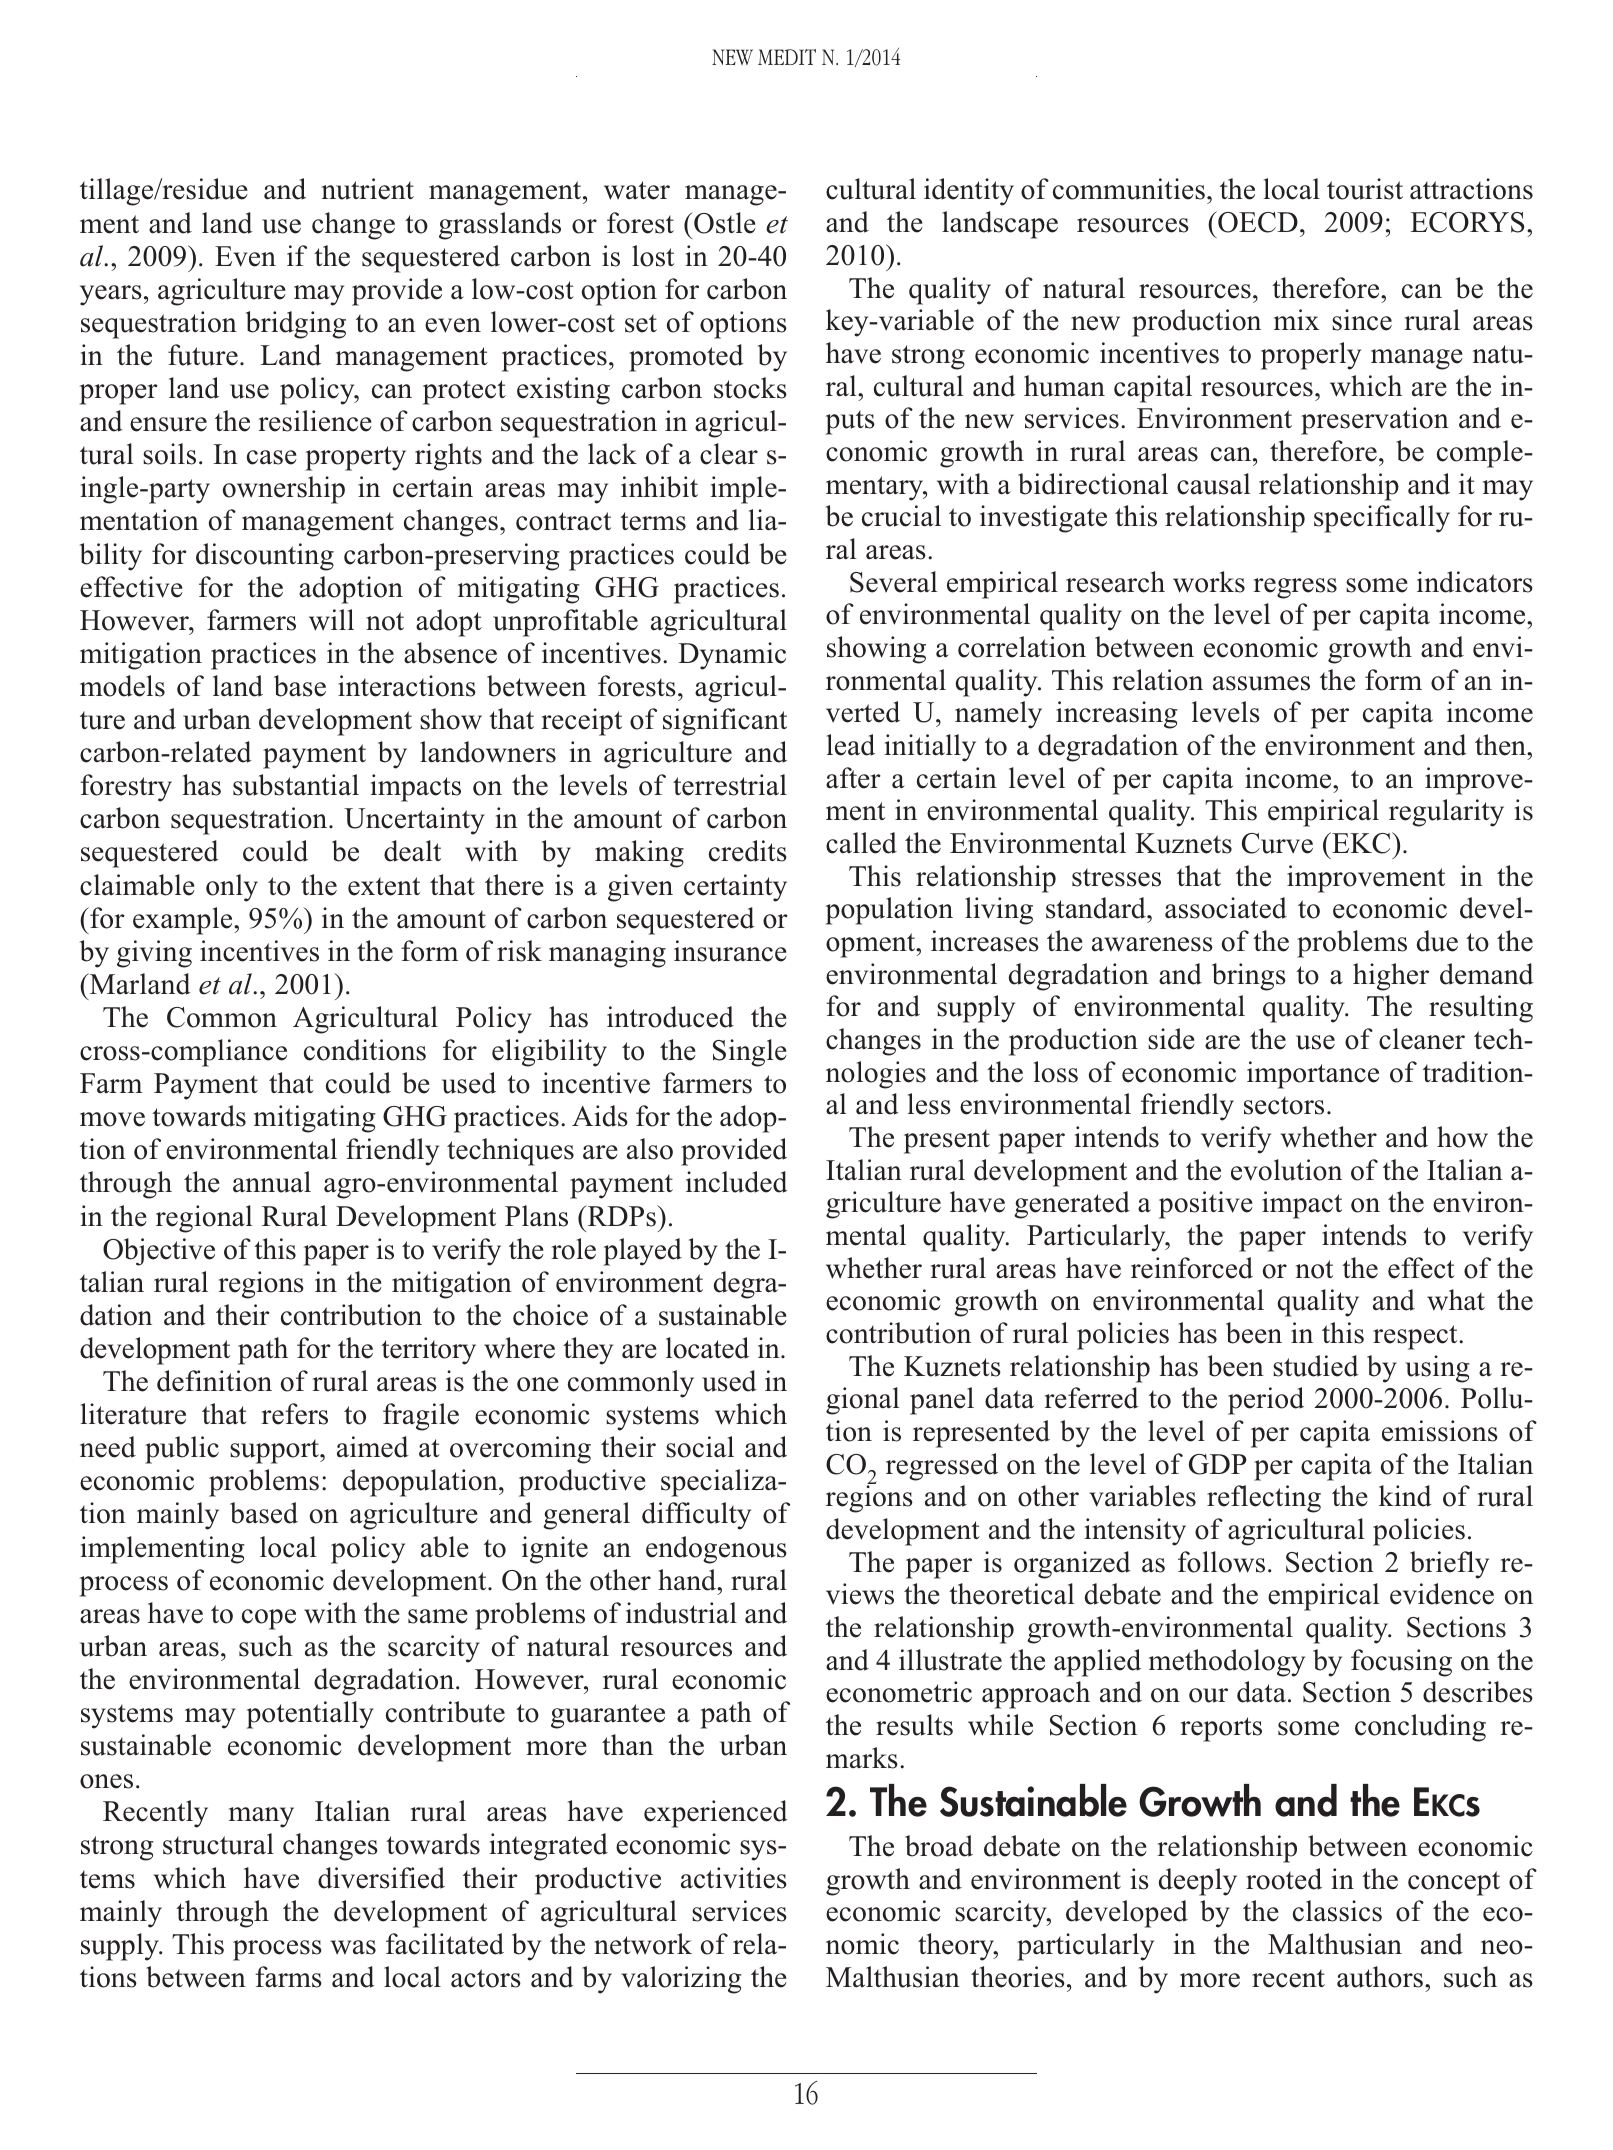  I want to click on annual, so click(272, 1182).
